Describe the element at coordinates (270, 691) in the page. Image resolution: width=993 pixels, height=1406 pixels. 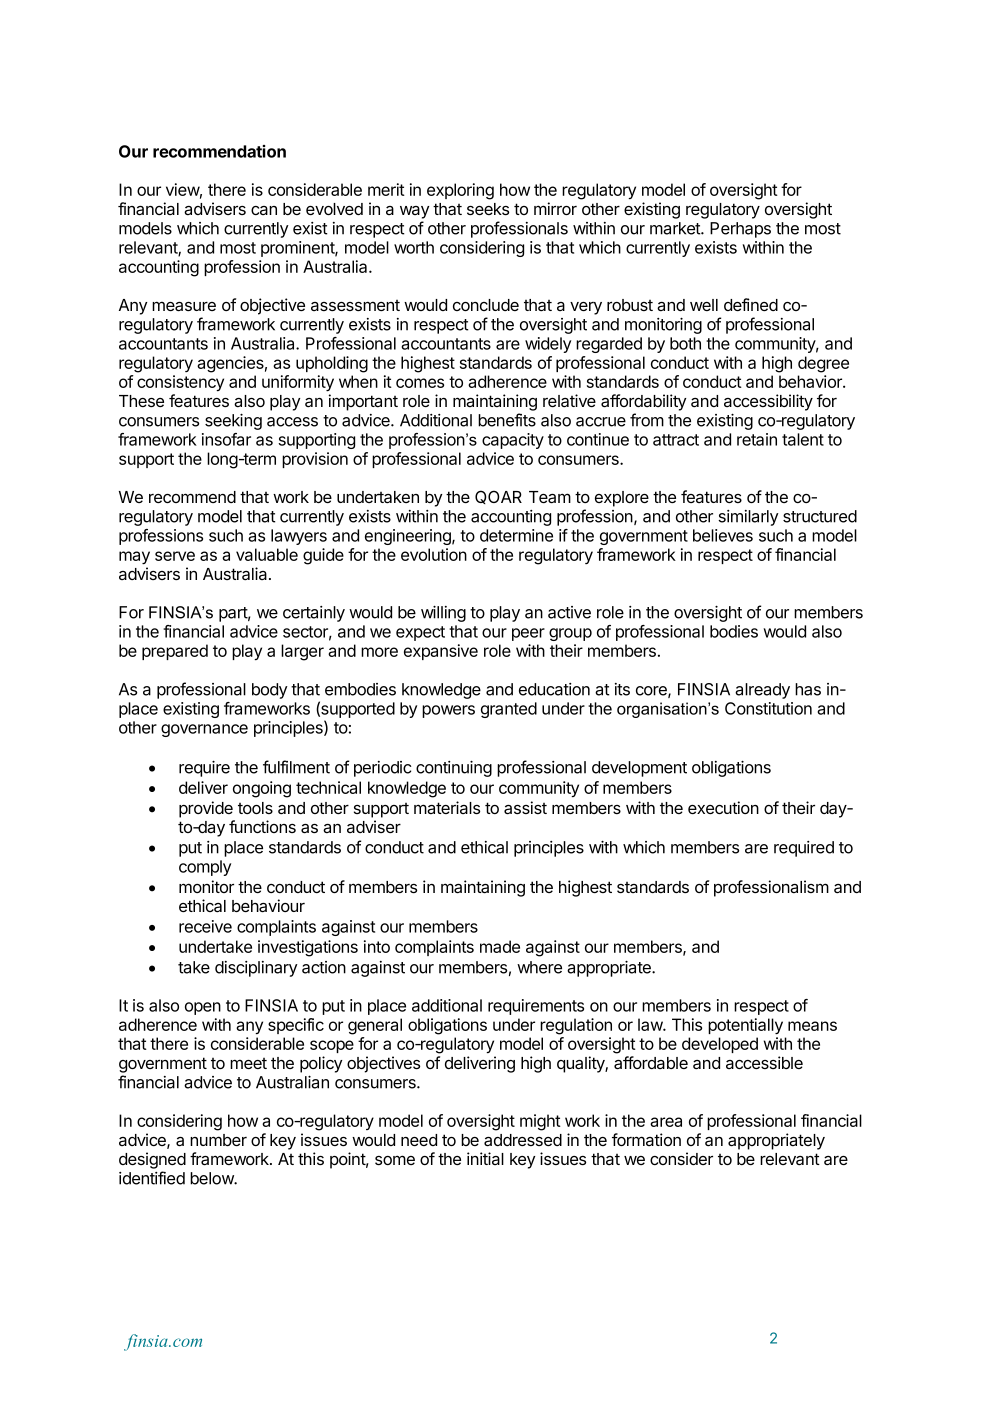
I see `body` at that location.
